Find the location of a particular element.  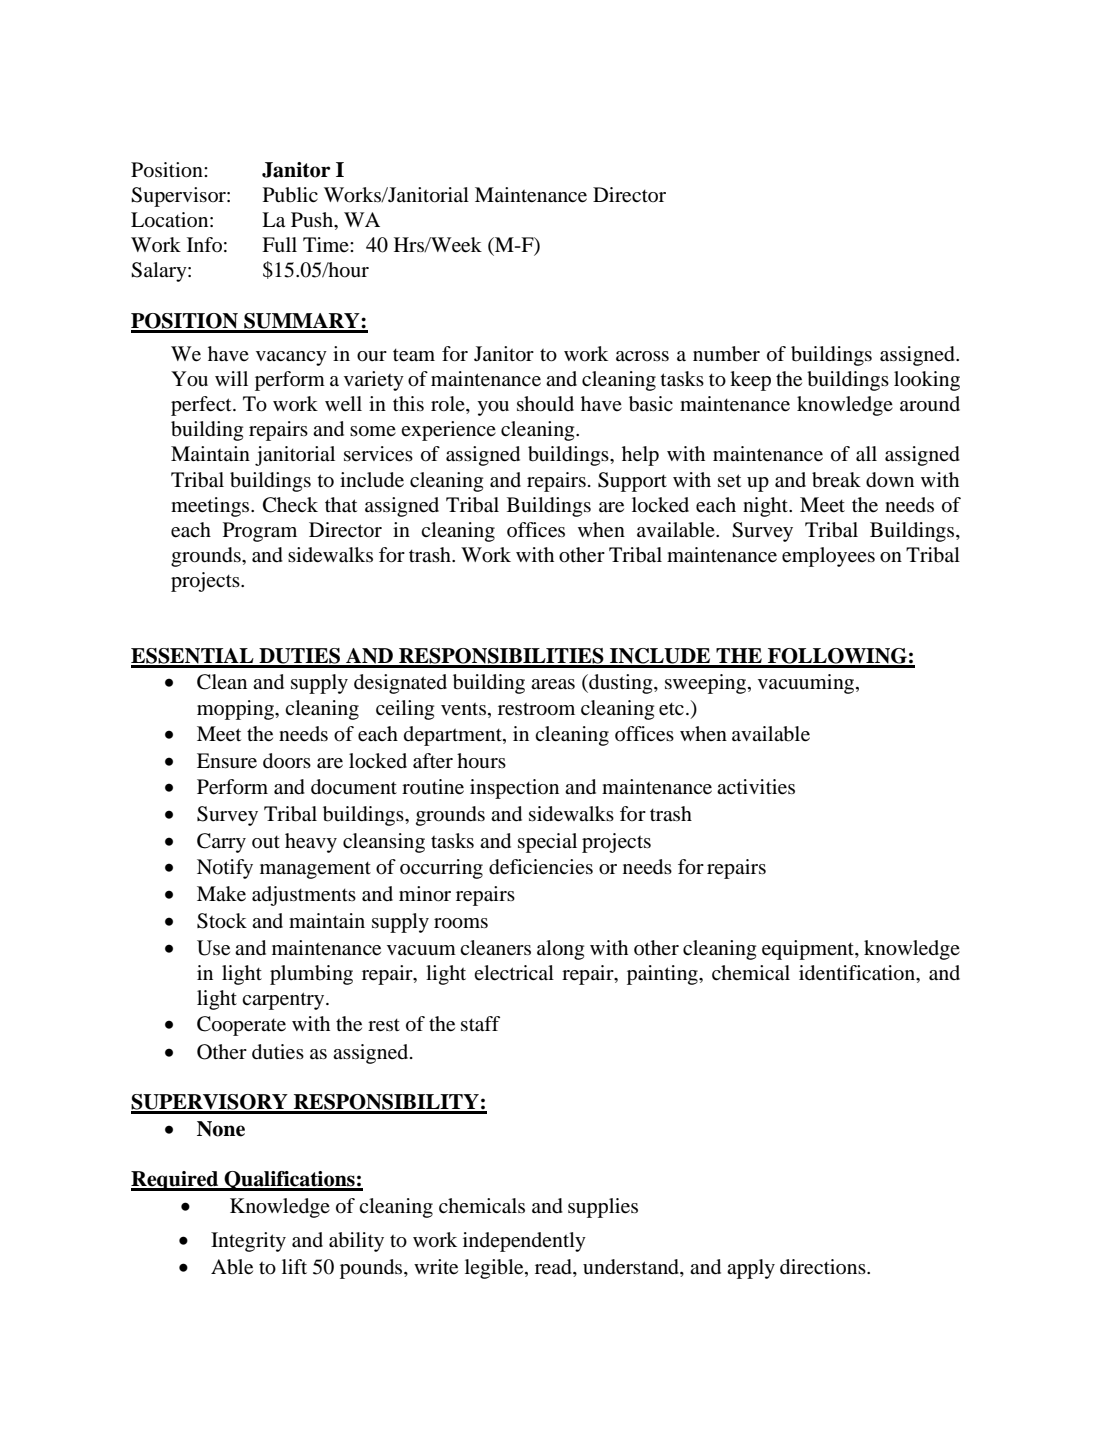

Integrity is located at coordinates (248, 1242).
